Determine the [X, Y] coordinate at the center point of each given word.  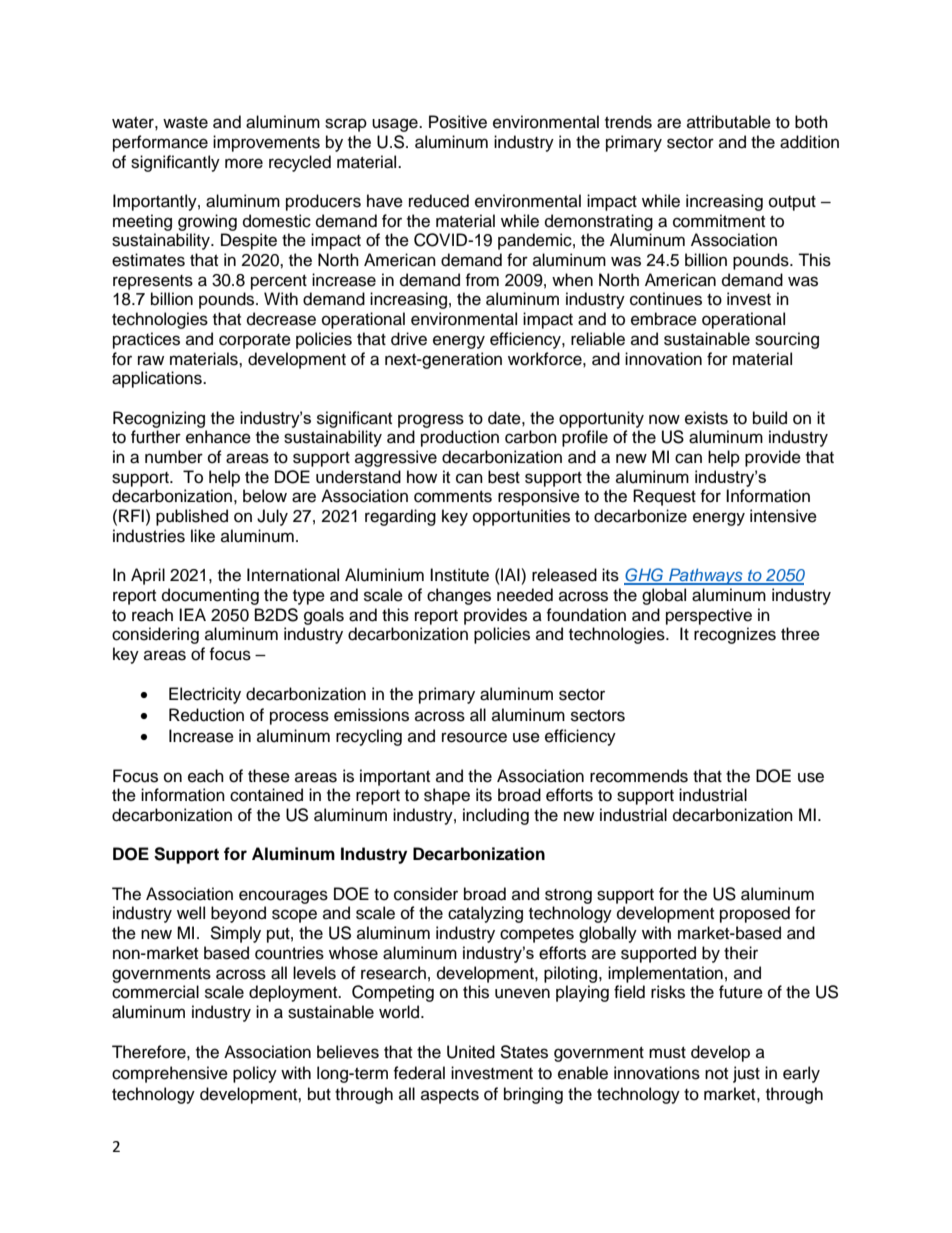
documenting [210, 596]
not [716, 1074]
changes [459, 596]
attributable [729, 122]
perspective [709, 616]
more [244, 163]
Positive [458, 122]
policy [255, 1074]
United [471, 1052]
